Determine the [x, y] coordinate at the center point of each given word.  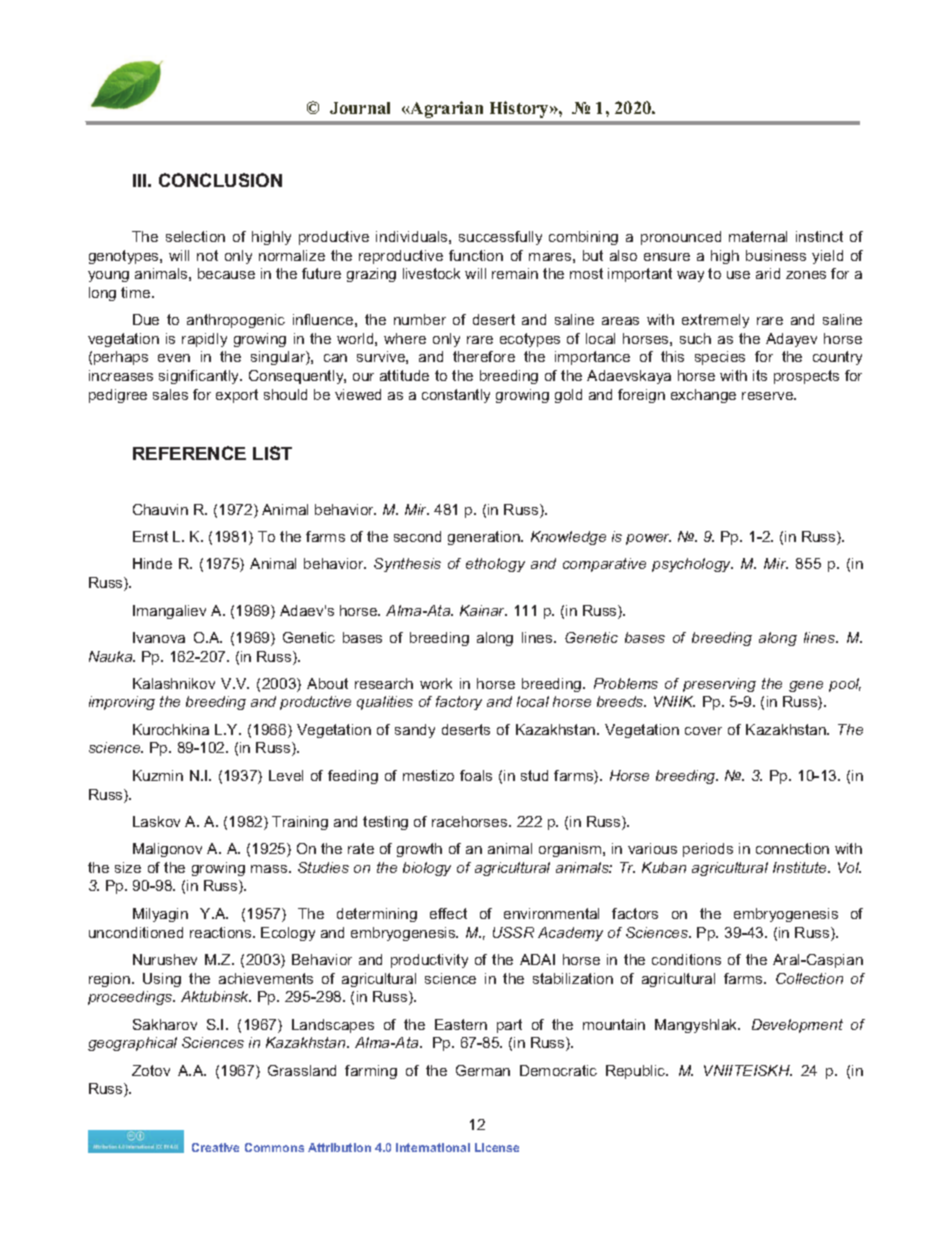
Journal [360, 108]
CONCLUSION [220, 180]
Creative [215, 1147]
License [497, 1147]
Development [797, 1026]
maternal [758, 236]
